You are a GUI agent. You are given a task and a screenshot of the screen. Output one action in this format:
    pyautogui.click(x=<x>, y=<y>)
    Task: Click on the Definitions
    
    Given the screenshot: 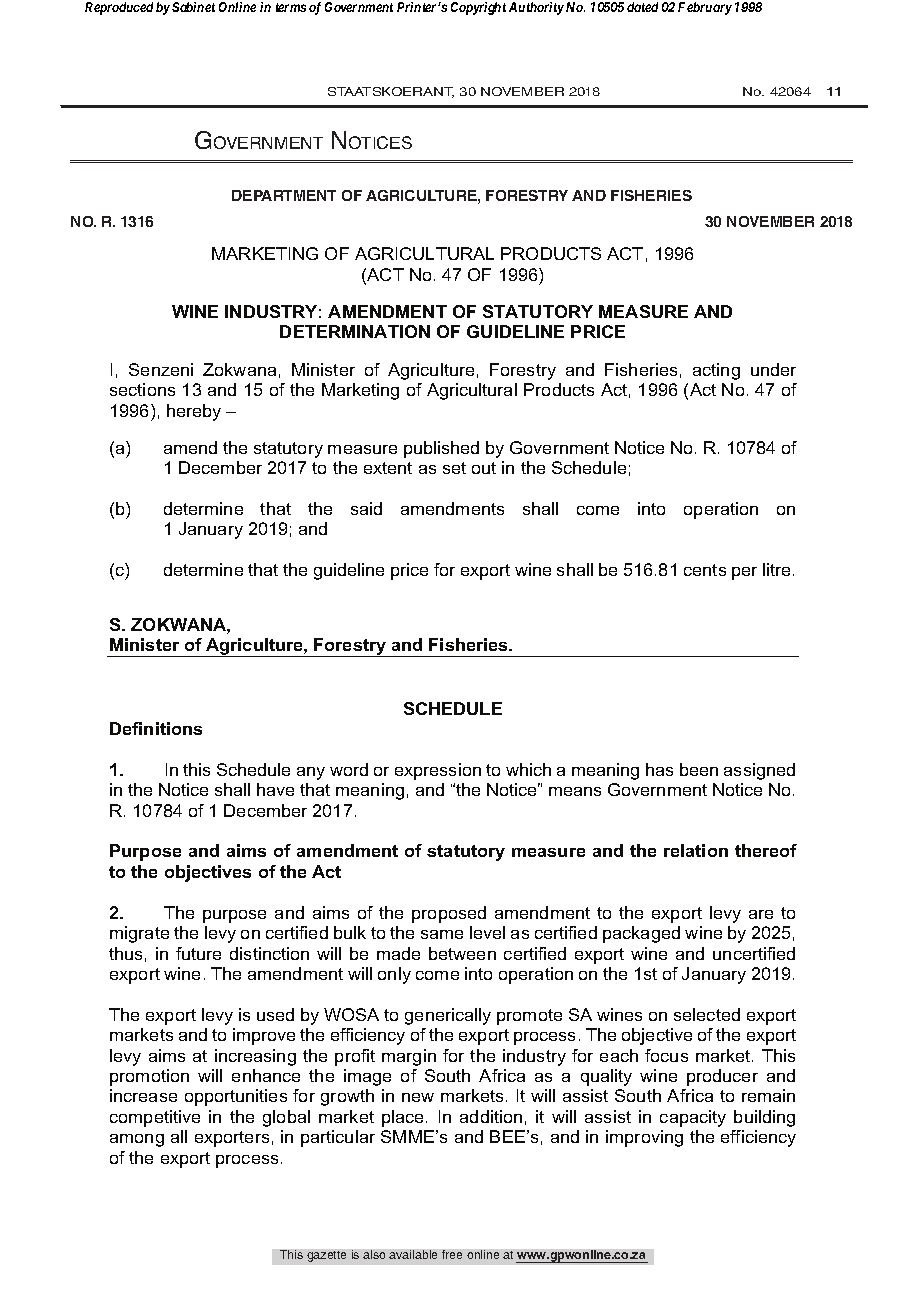 What is the action you would take?
    pyautogui.click(x=156, y=728)
